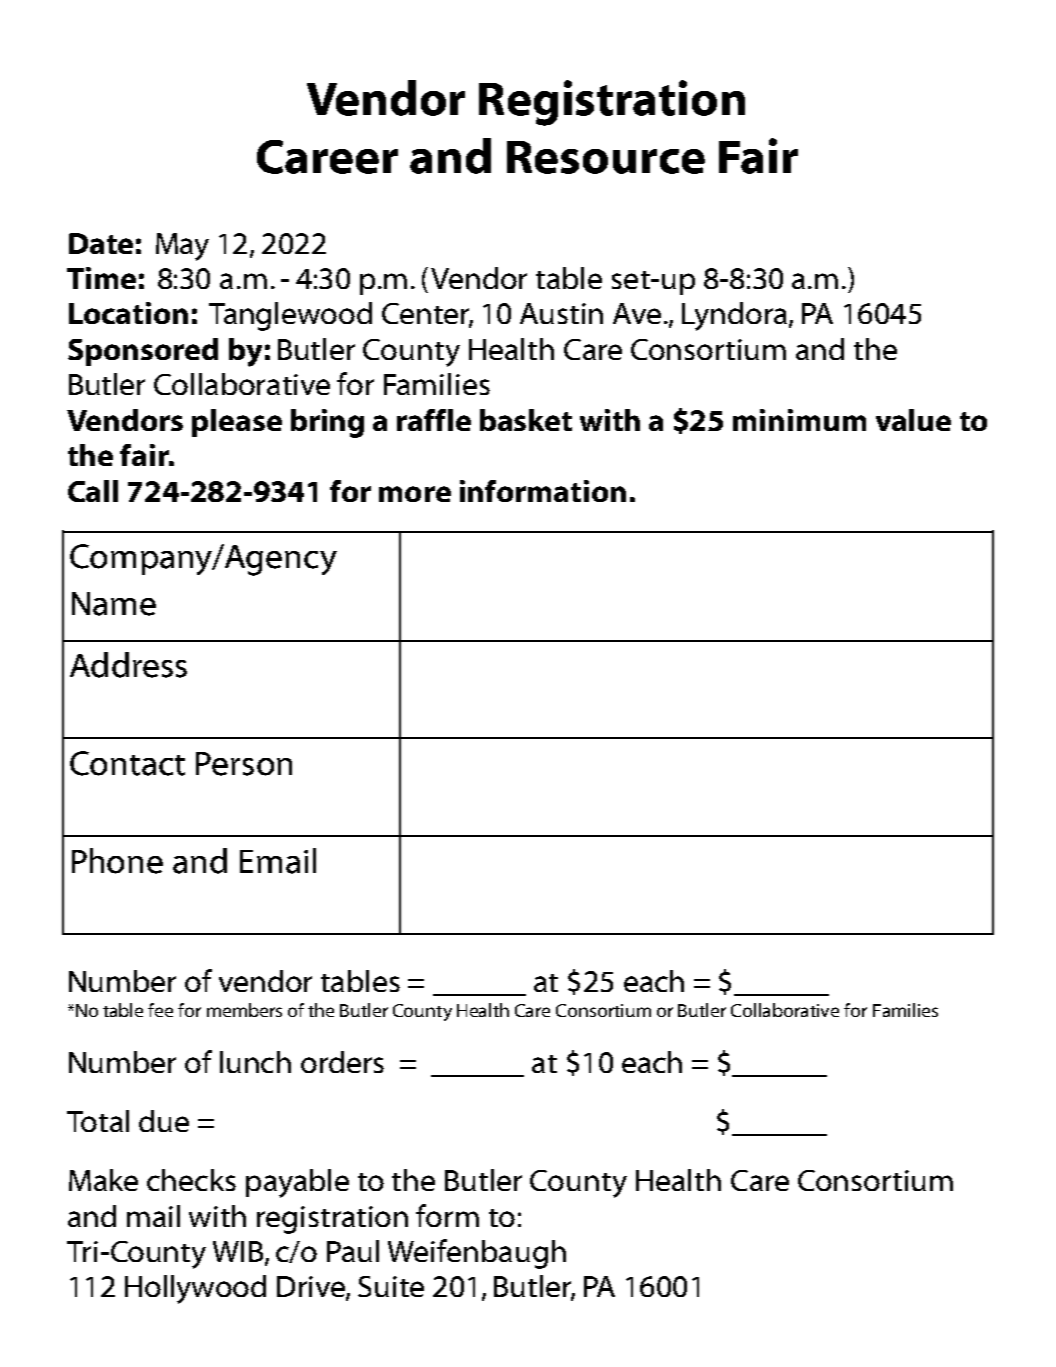  Describe the element at coordinates (160, 1010) in the screenshot. I see `fee` at that location.
